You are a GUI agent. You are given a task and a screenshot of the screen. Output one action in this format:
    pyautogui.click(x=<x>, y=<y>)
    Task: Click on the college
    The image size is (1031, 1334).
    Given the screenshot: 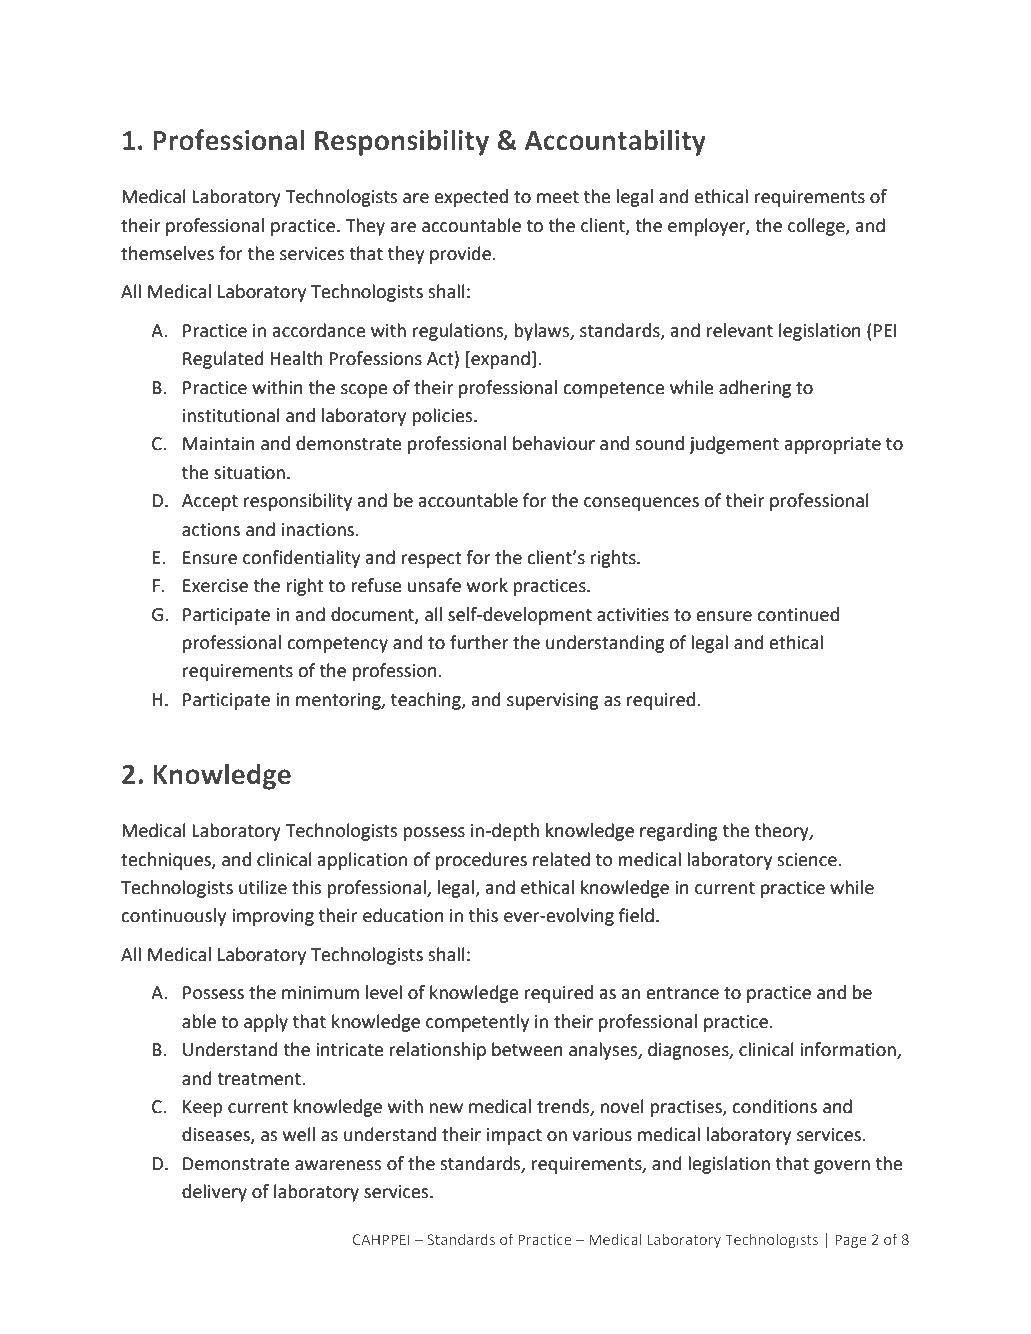 What is the action you would take?
    pyautogui.click(x=817, y=227)
